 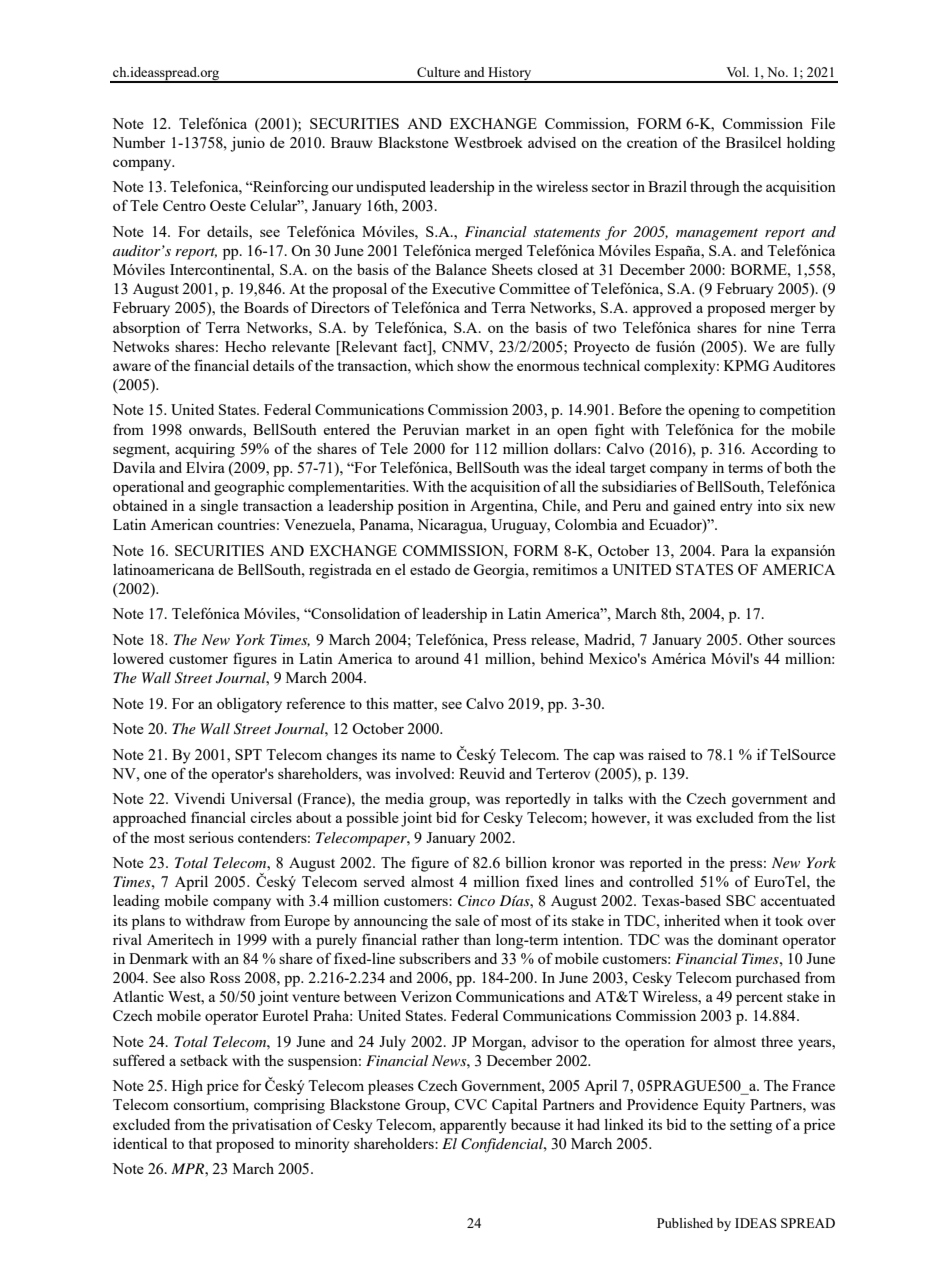 What do you see at coordinates (205, 467) in the page?
I see `Elvira` at bounding box center [205, 467].
